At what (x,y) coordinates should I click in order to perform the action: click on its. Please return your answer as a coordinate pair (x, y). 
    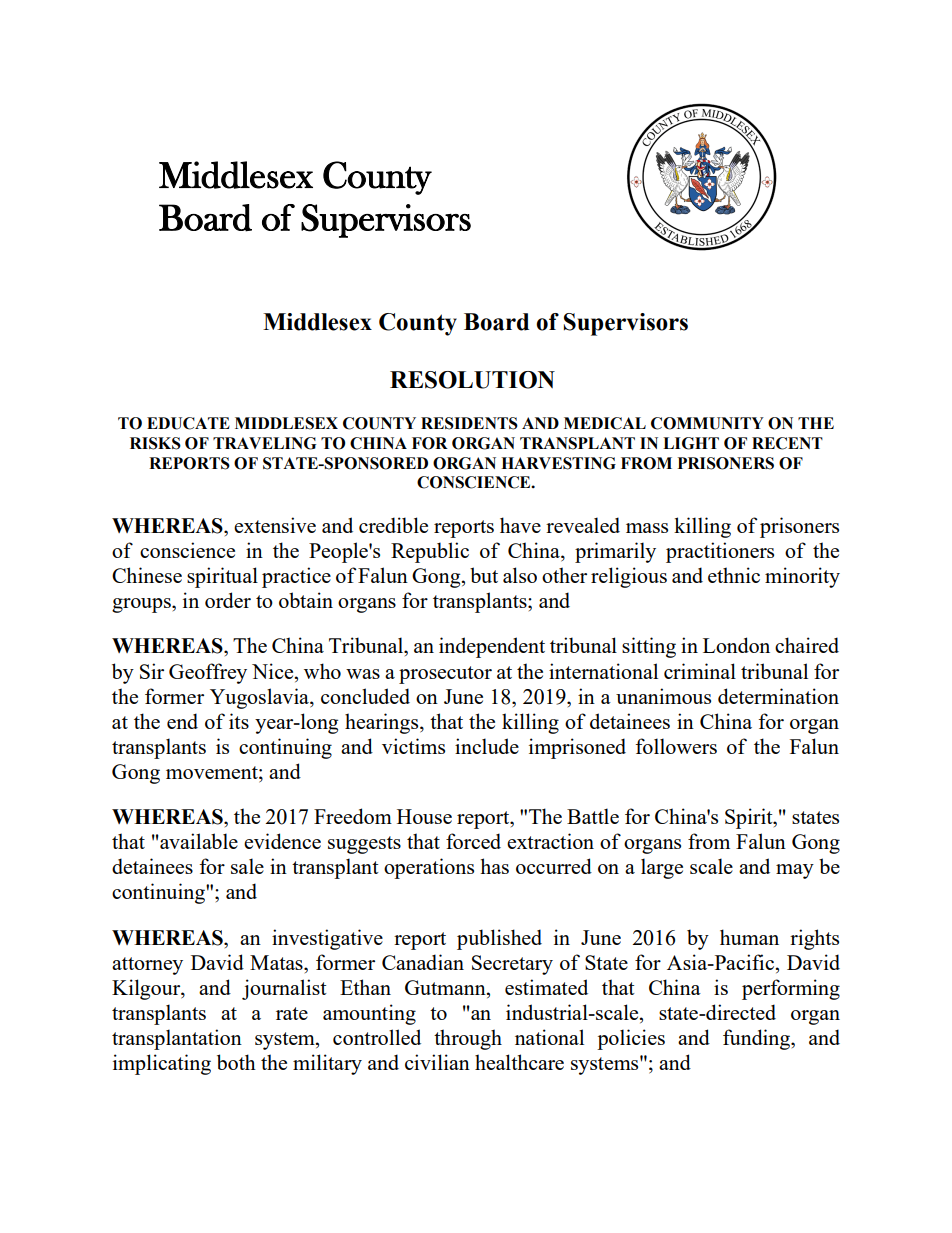
    Looking at the image, I should click on (239, 721).
